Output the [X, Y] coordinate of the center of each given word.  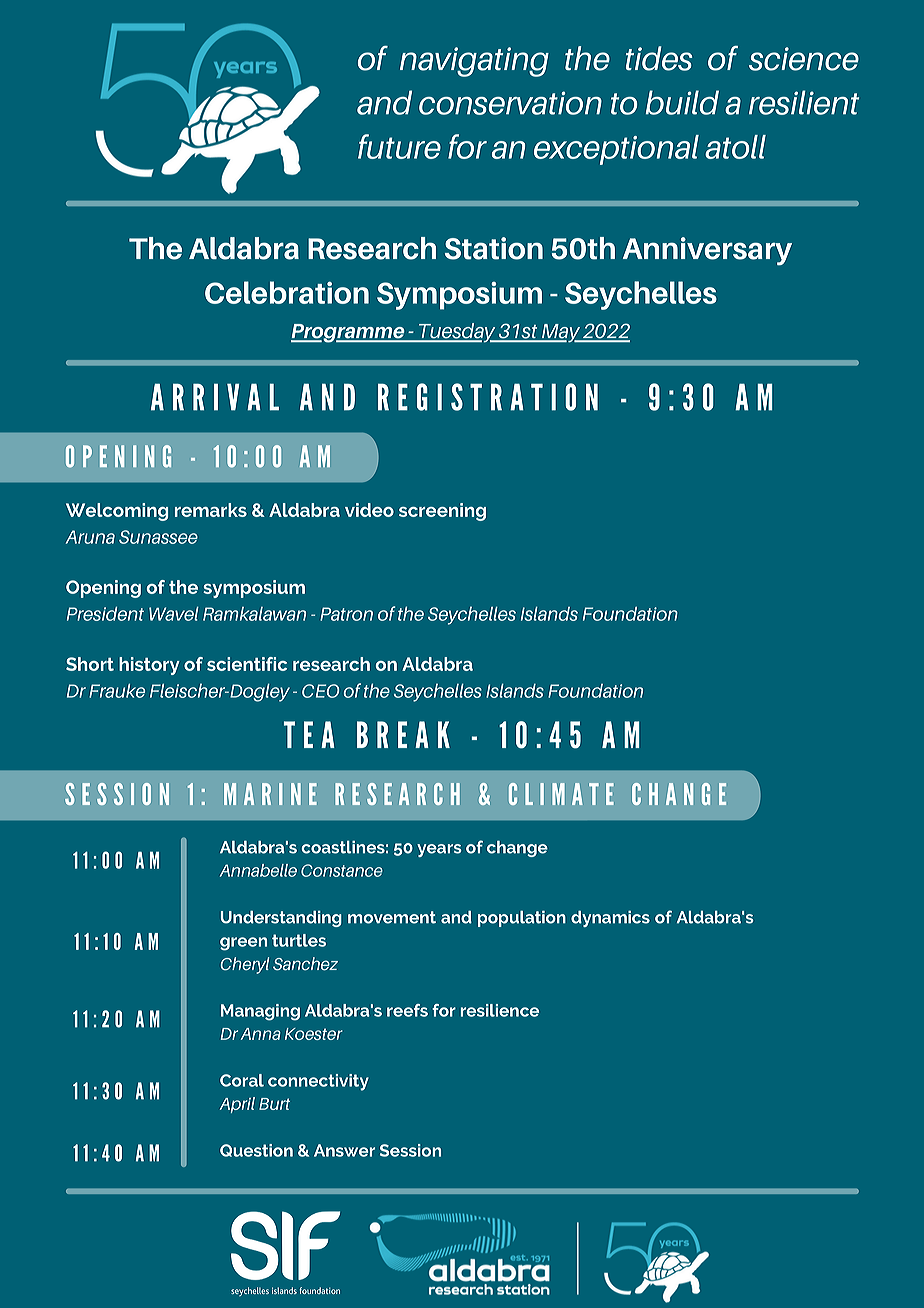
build [682, 102]
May [561, 333]
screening [442, 512]
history [149, 666]
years [439, 850]
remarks [211, 510]
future [399, 146]
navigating [474, 62]
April [237, 1105]
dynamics [610, 919]
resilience [500, 1010]
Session [410, 1150]
